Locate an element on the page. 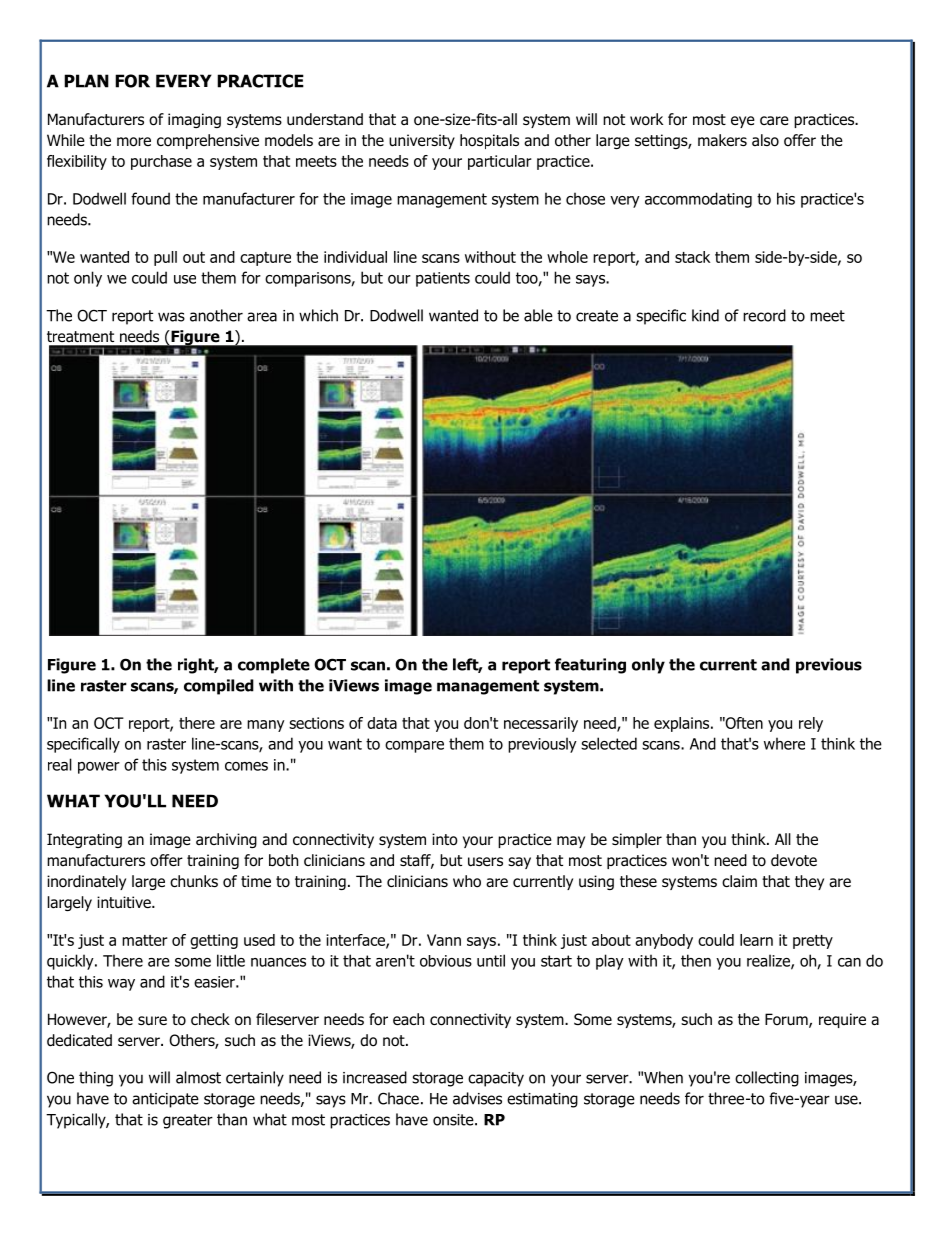  was is located at coordinates (171, 317).
